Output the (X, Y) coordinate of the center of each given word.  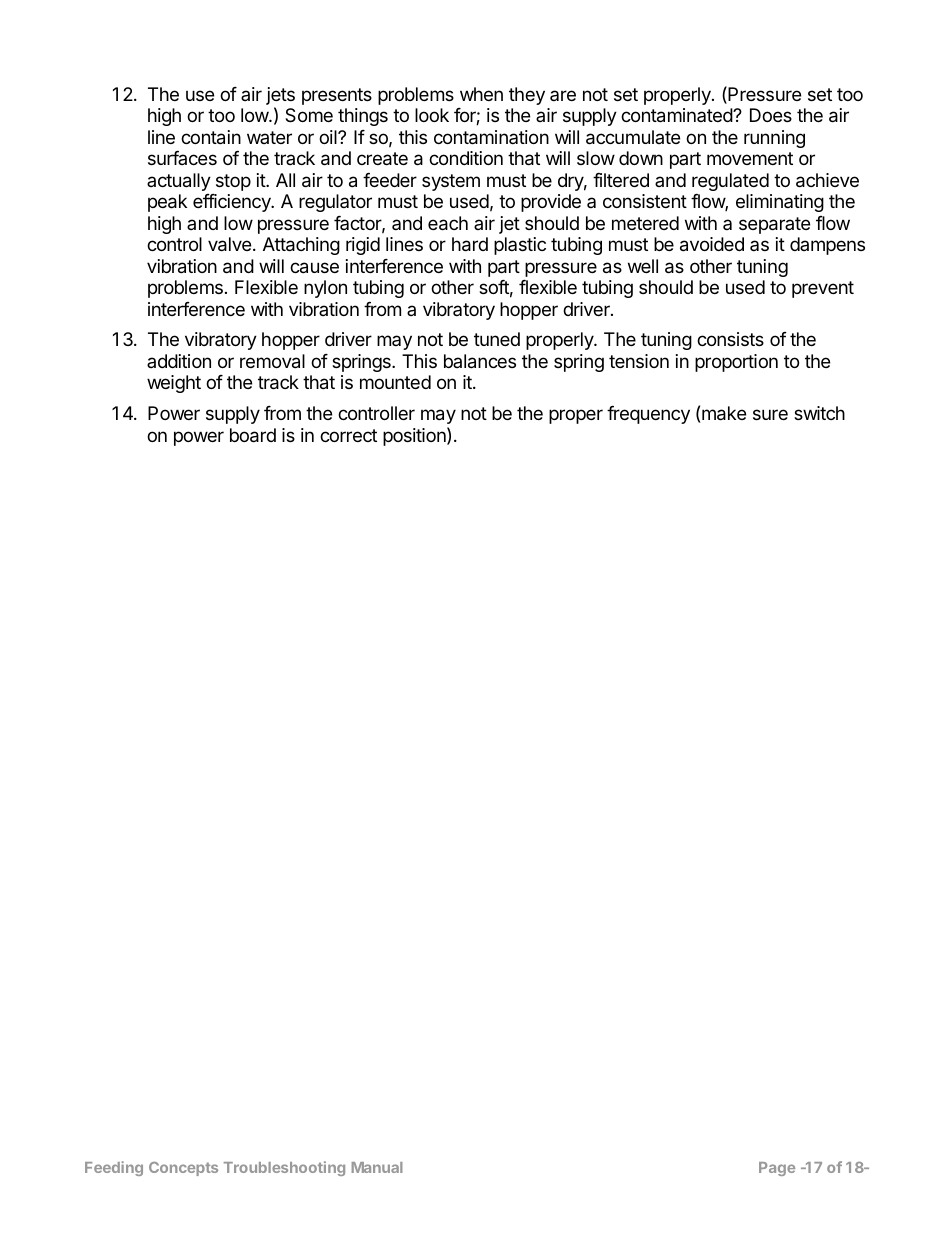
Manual (377, 1167)
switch (819, 413)
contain (211, 137)
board (253, 435)
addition (179, 361)
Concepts (183, 1169)
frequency (648, 415)
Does (771, 115)
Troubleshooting (284, 1168)
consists (730, 339)
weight (174, 384)
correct (348, 435)
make (724, 413)
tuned (497, 339)
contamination (491, 137)
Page (777, 1169)
